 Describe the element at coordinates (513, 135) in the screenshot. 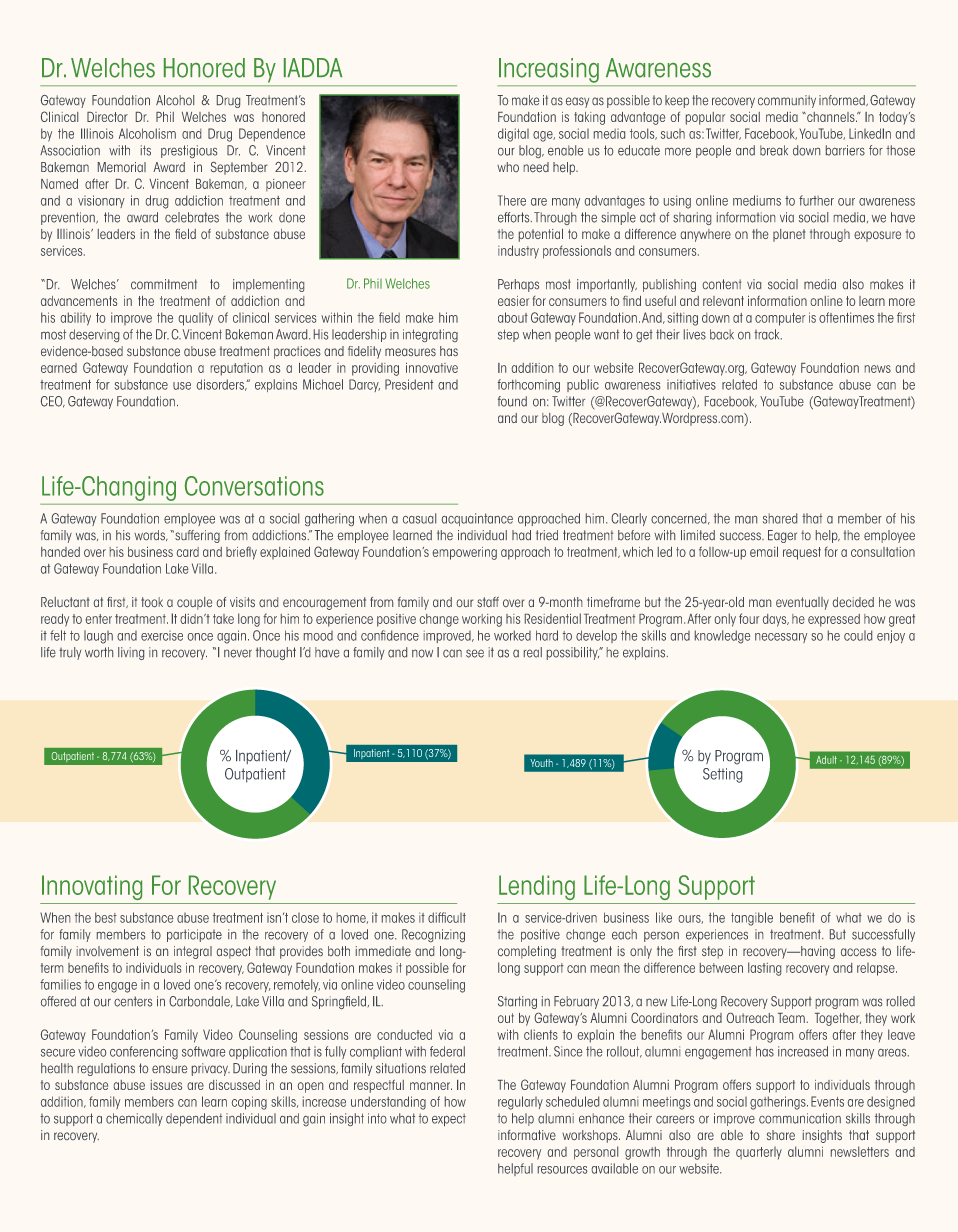

I see `digital` at that location.
